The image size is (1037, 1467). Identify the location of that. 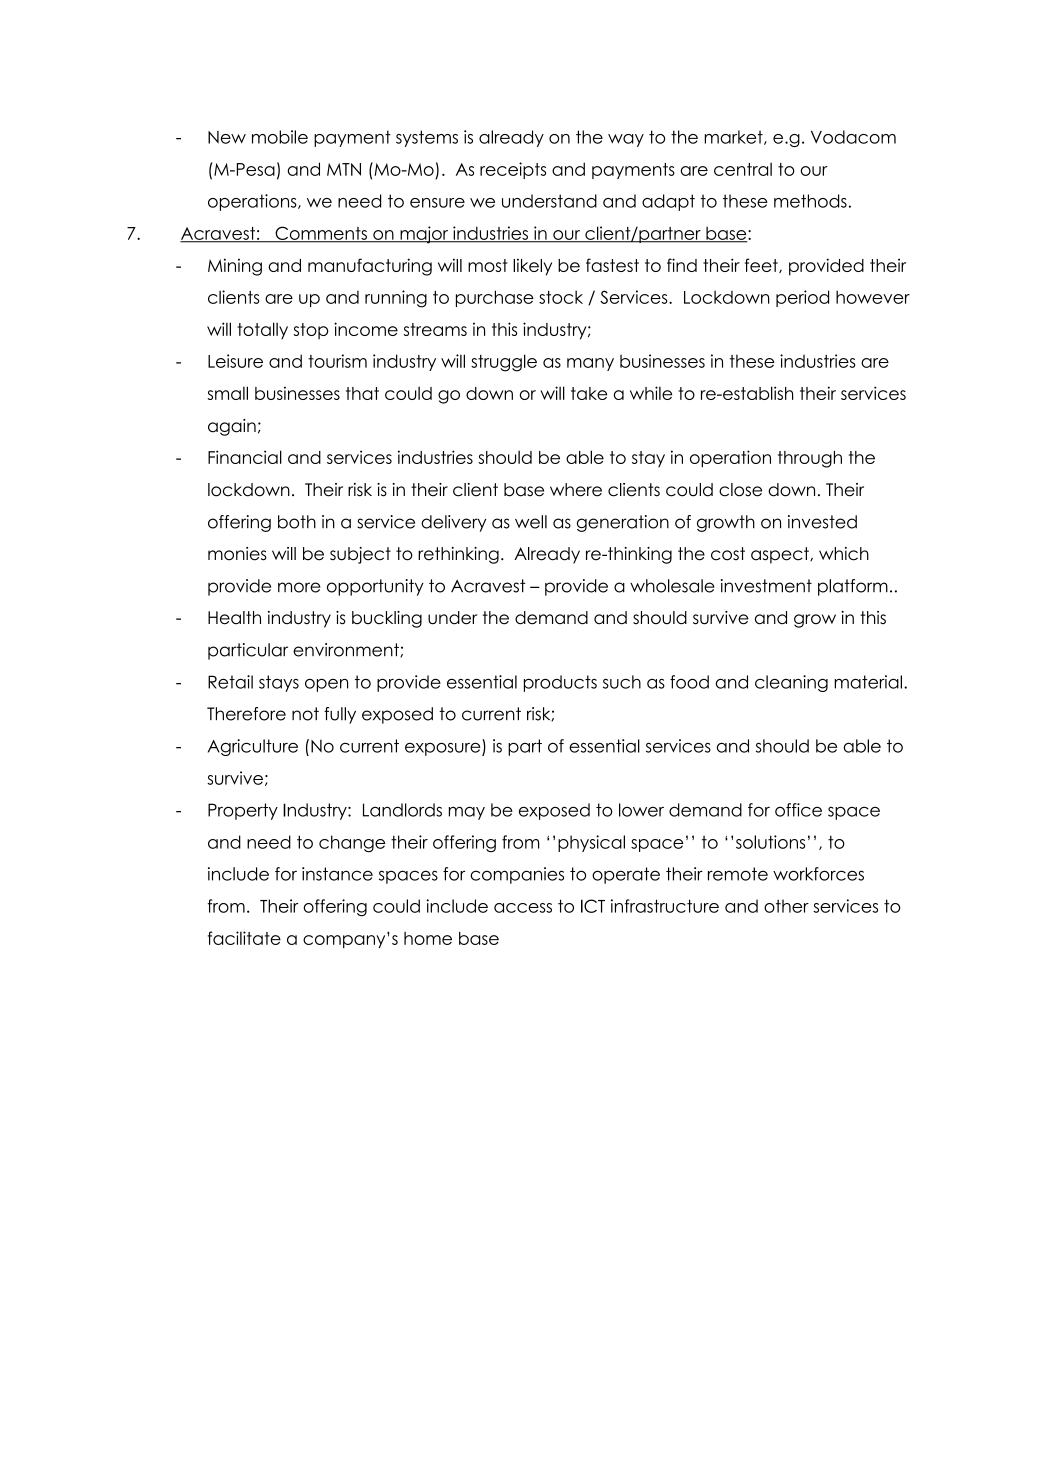
(362, 393).
